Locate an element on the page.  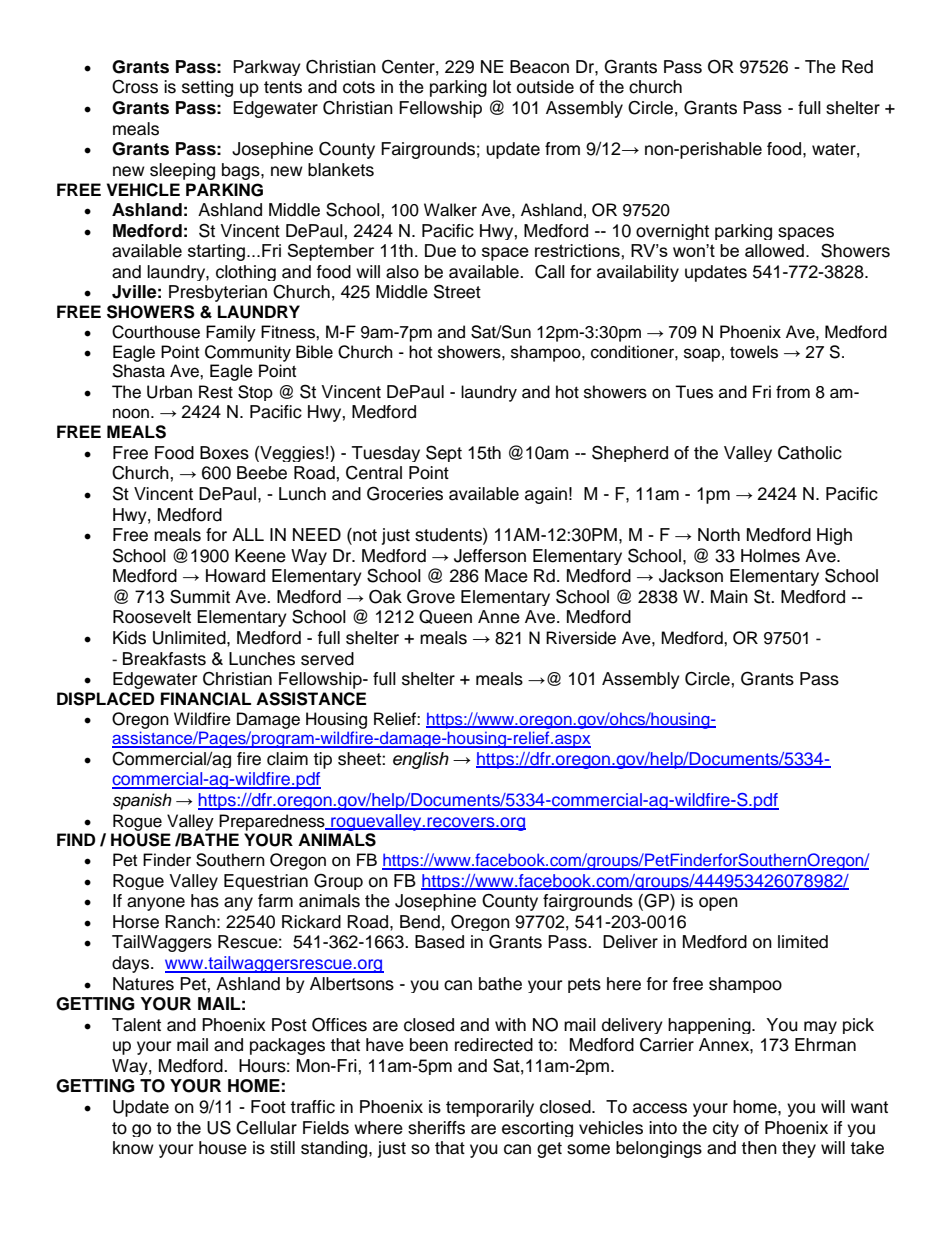
setting is located at coordinates (207, 88).
